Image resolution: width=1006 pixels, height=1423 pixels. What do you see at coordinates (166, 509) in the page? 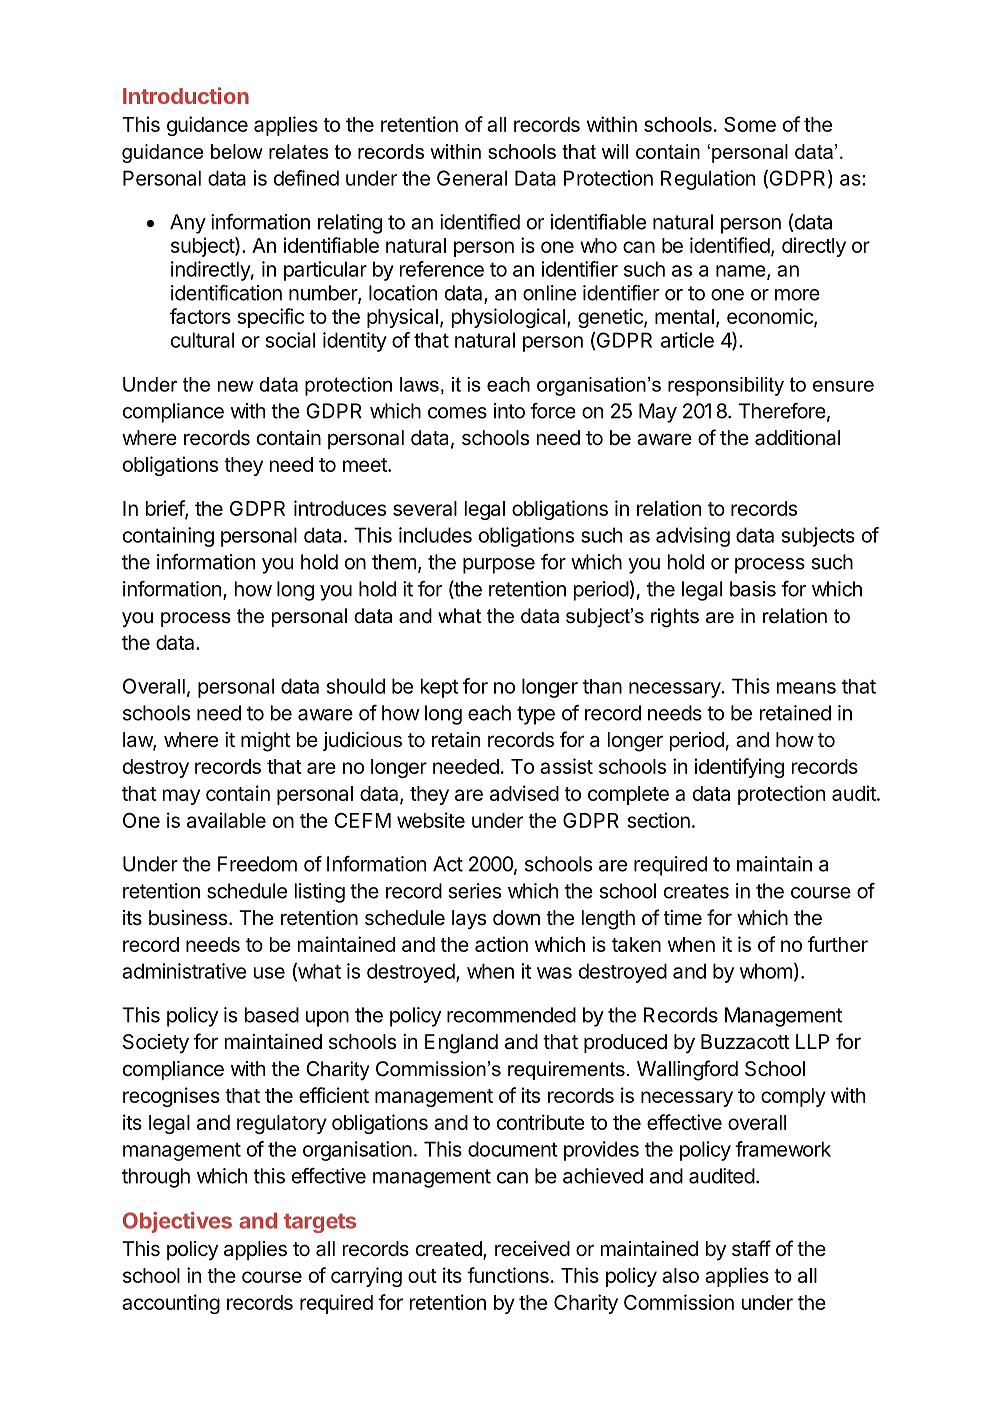
I see `brief` at bounding box center [166, 509].
